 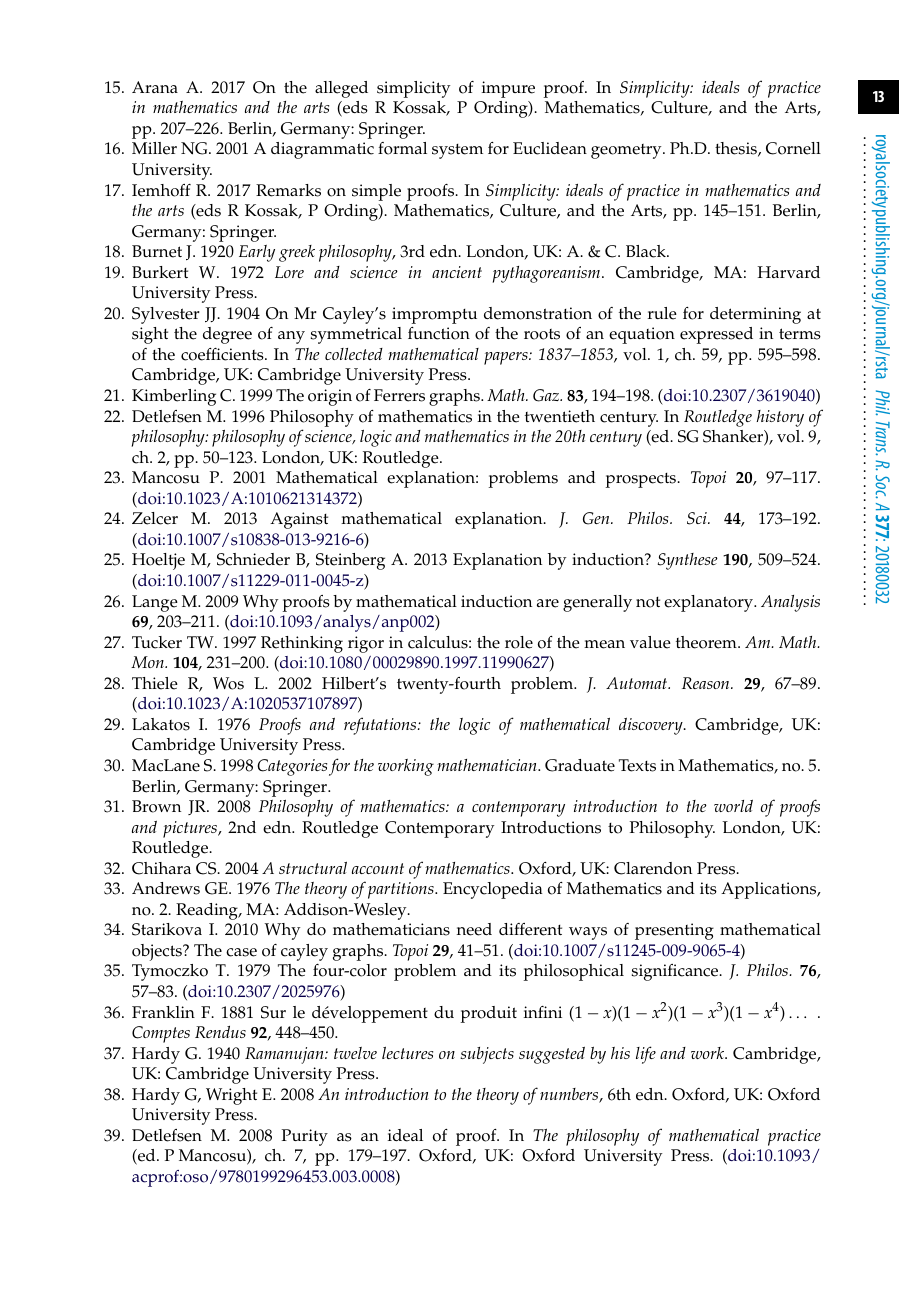 What do you see at coordinates (710, 603) in the screenshot?
I see `explanatory` at bounding box center [710, 603].
